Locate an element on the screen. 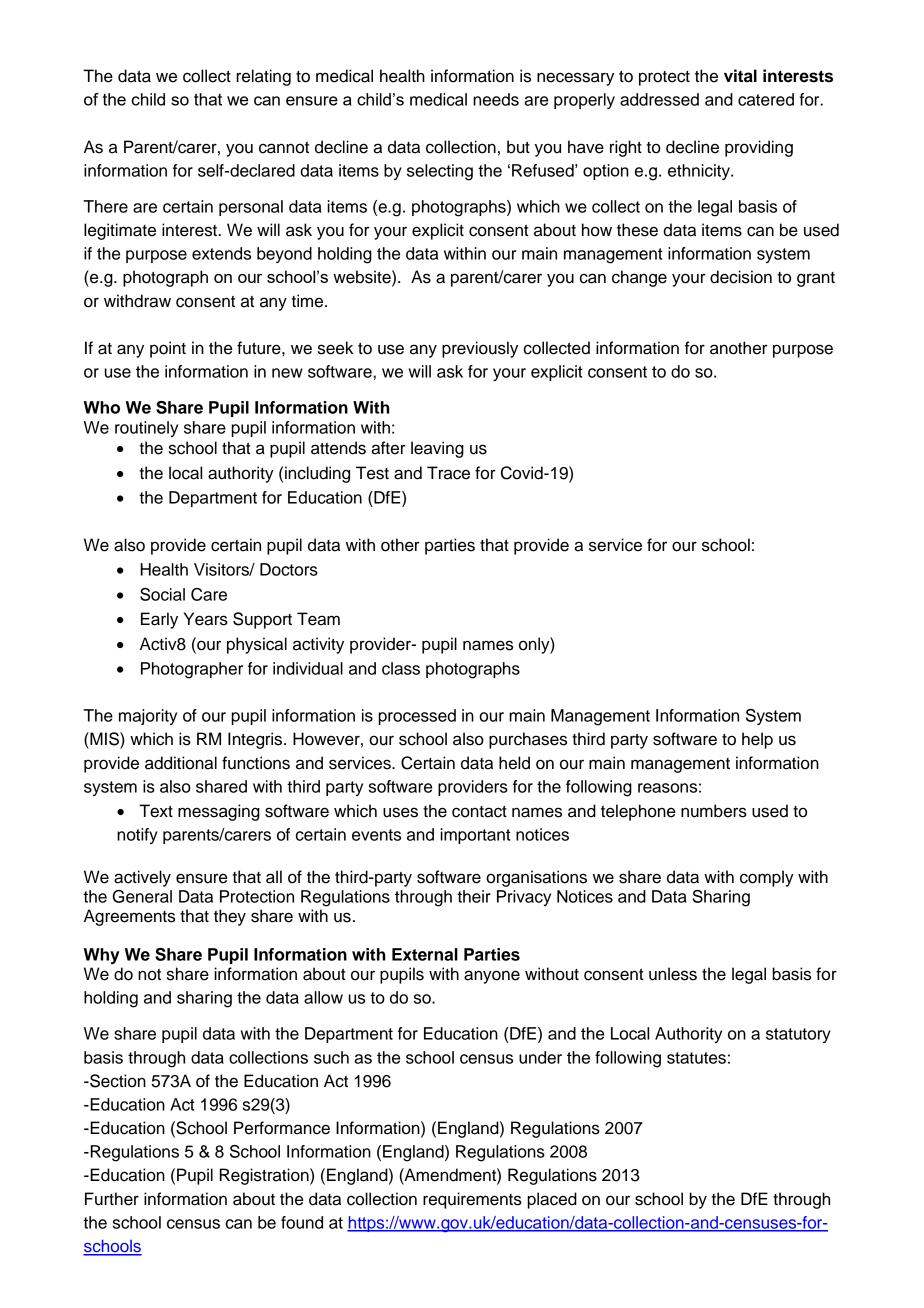 The height and width of the screenshot is (1308, 924). point is located at coordinates (168, 349).
